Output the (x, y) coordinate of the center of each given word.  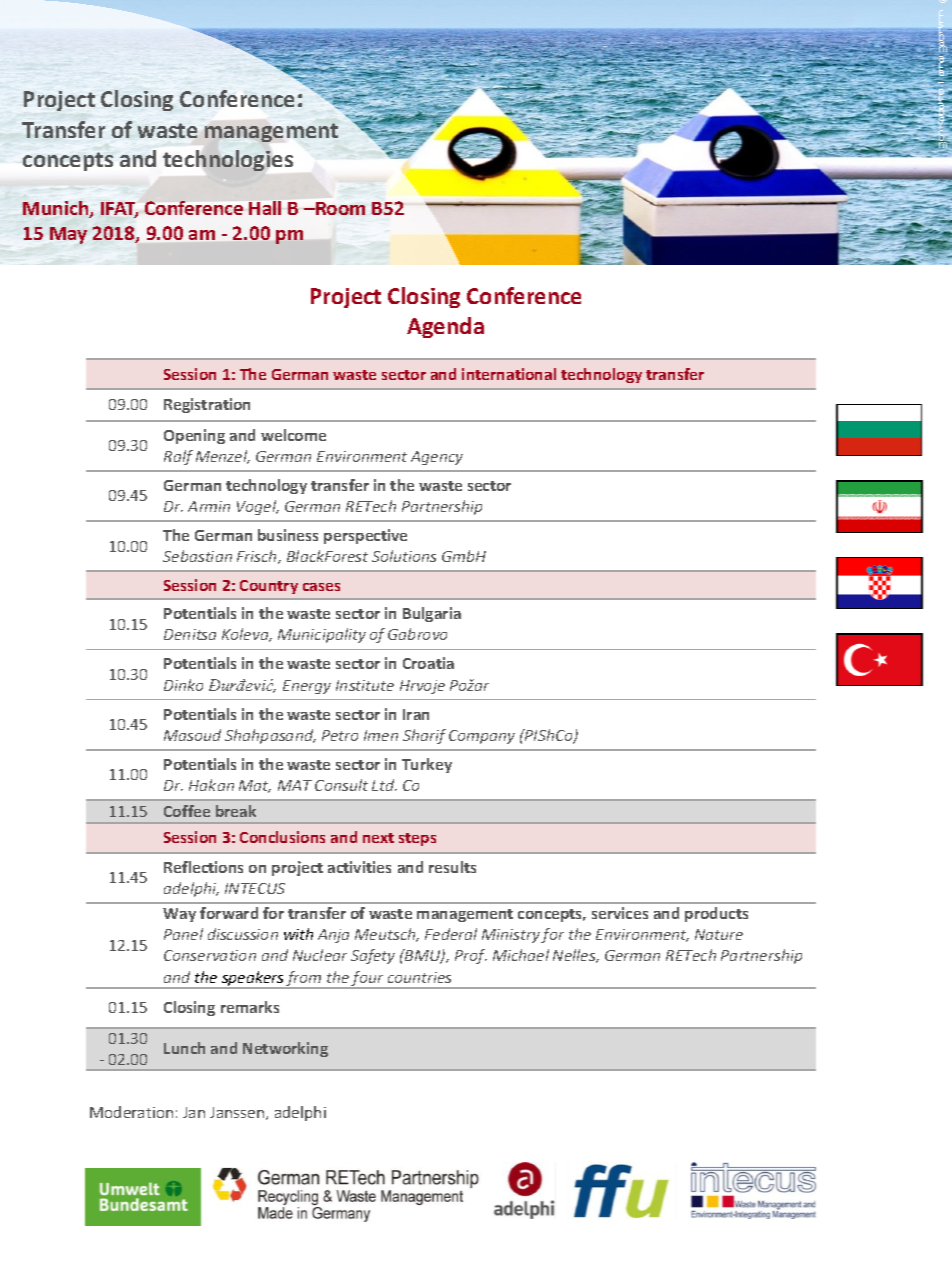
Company (482, 737)
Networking (285, 1049)
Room (340, 208)
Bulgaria (432, 614)
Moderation (131, 1112)
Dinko (183, 685)
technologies (228, 160)
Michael (521, 955)
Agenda (445, 327)
